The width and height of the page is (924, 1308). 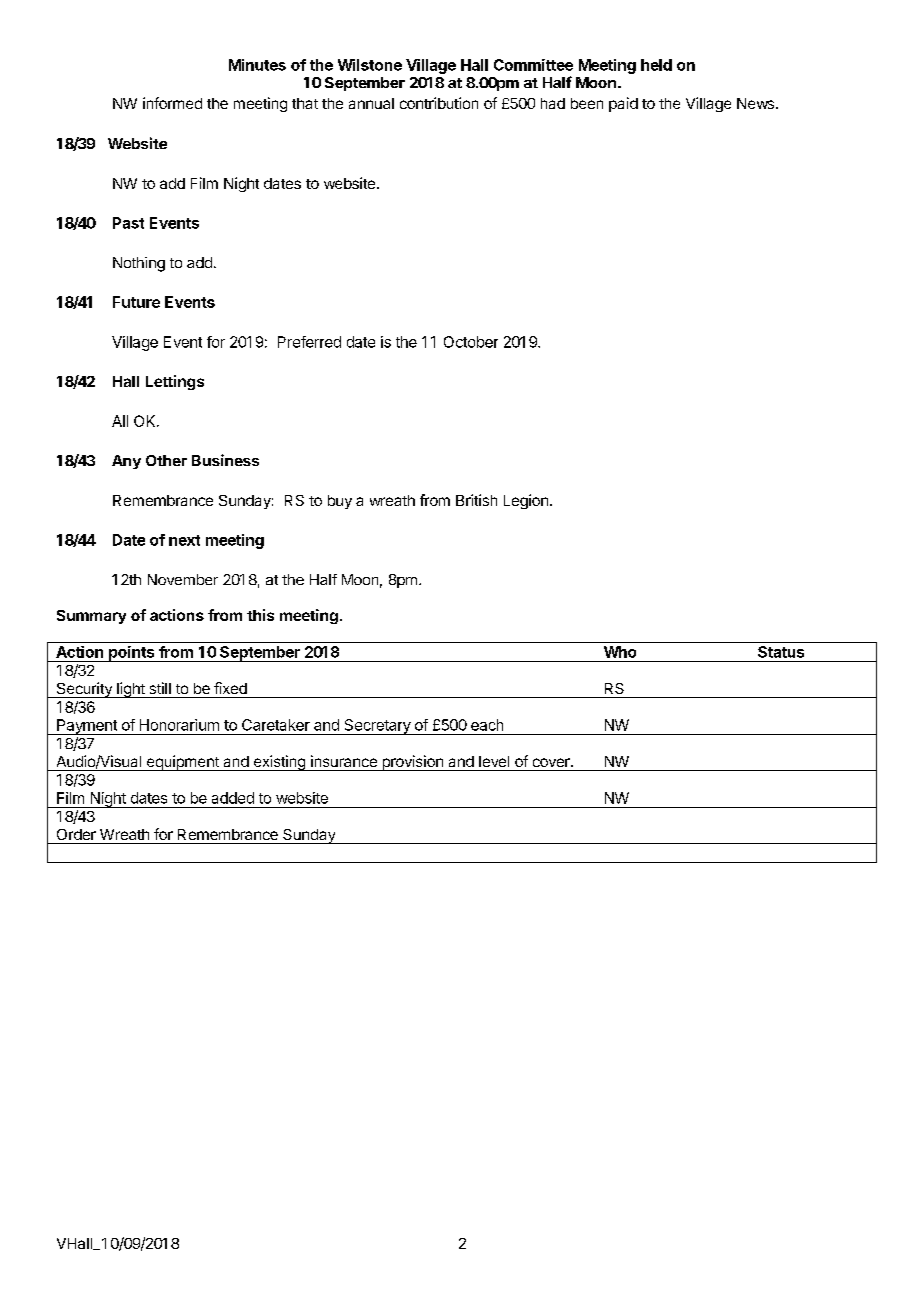 I want to click on Future, so click(x=136, y=302).
